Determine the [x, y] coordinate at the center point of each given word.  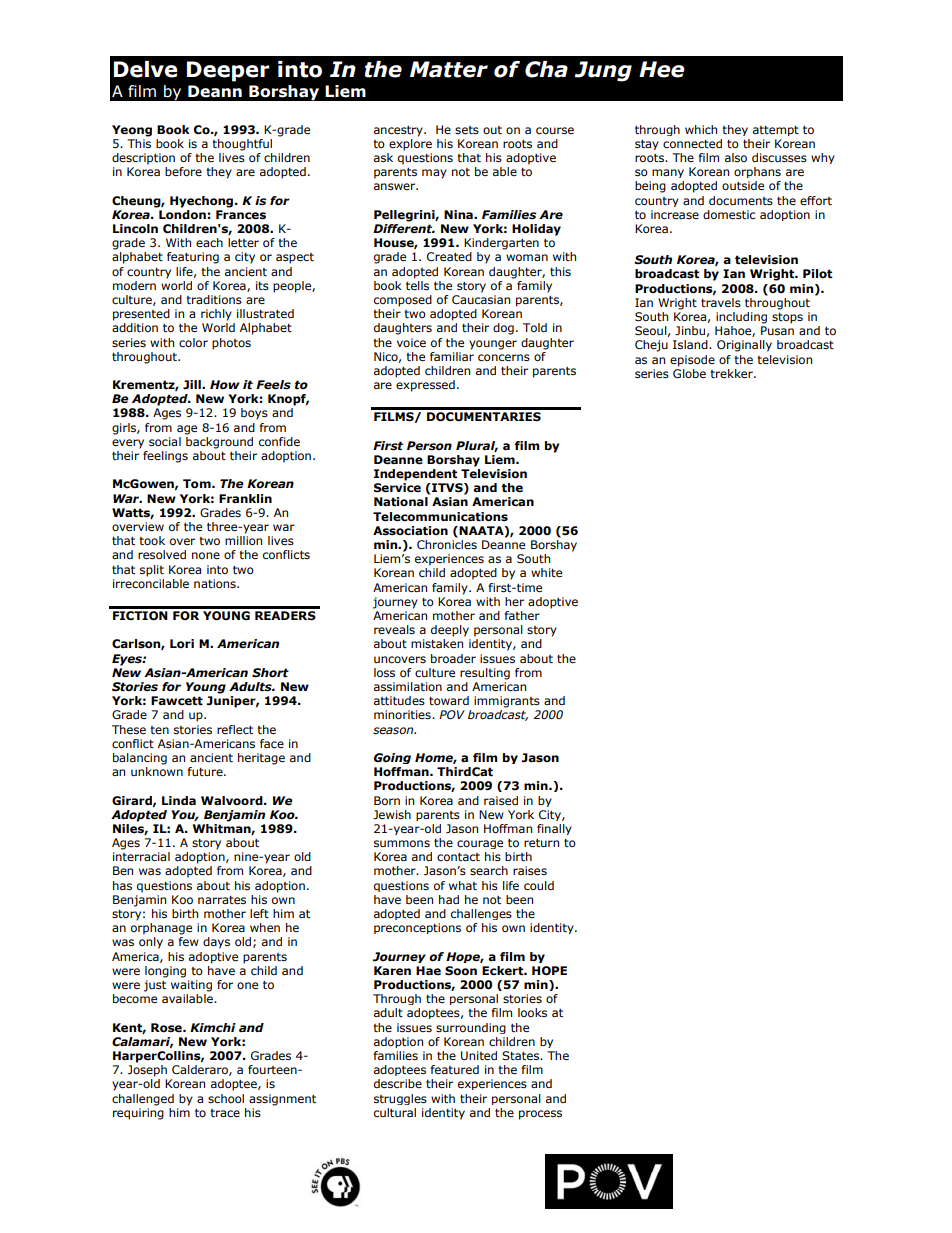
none [206, 555]
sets [467, 130]
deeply [450, 631]
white [546, 572]
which [701, 129]
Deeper [228, 71]
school [226, 1098]
